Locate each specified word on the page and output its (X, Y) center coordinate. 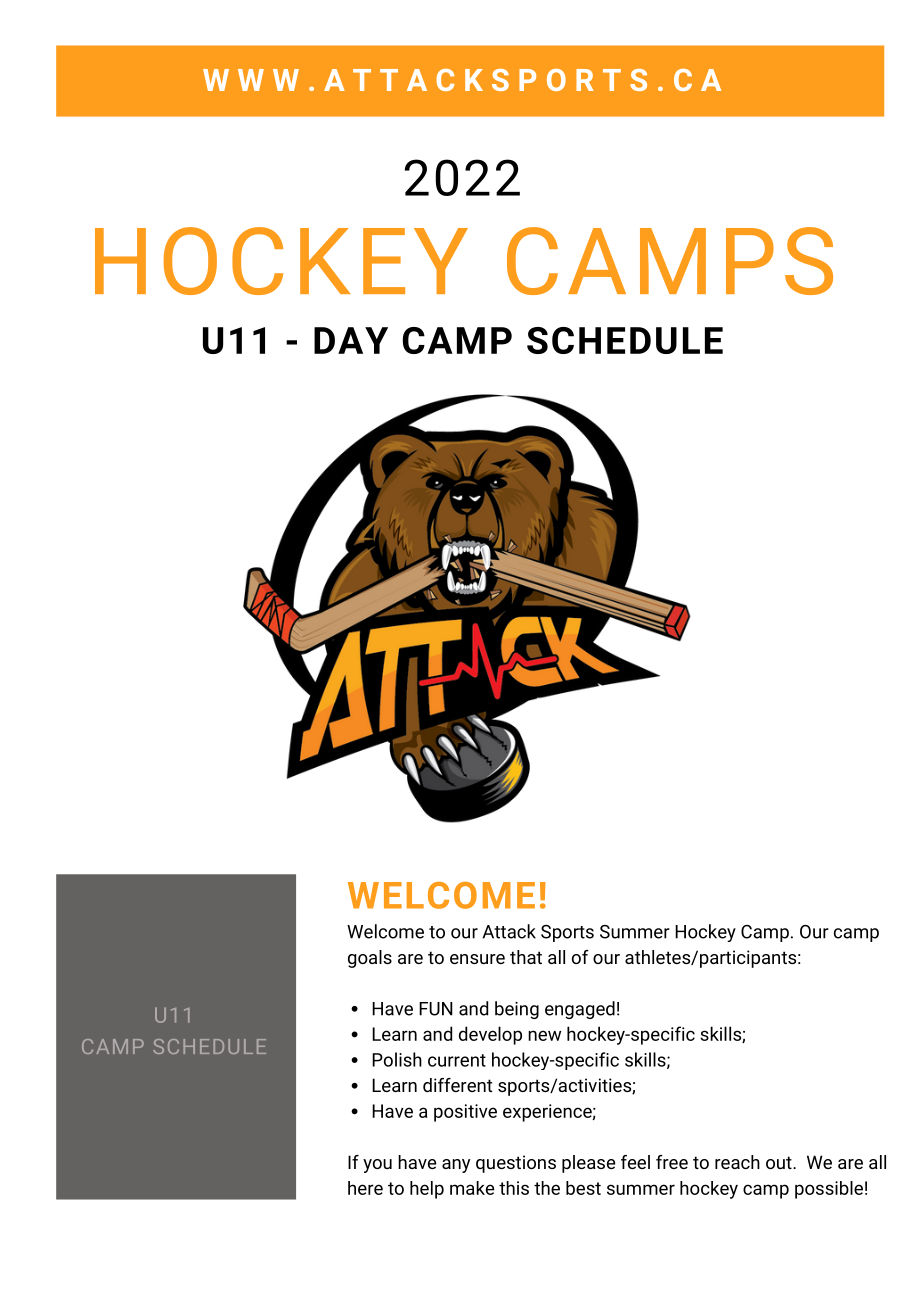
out (779, 1162)
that (526, 957)
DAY (351, 340)
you (377, 1166)
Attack (509, 931)
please (588, 1164)
